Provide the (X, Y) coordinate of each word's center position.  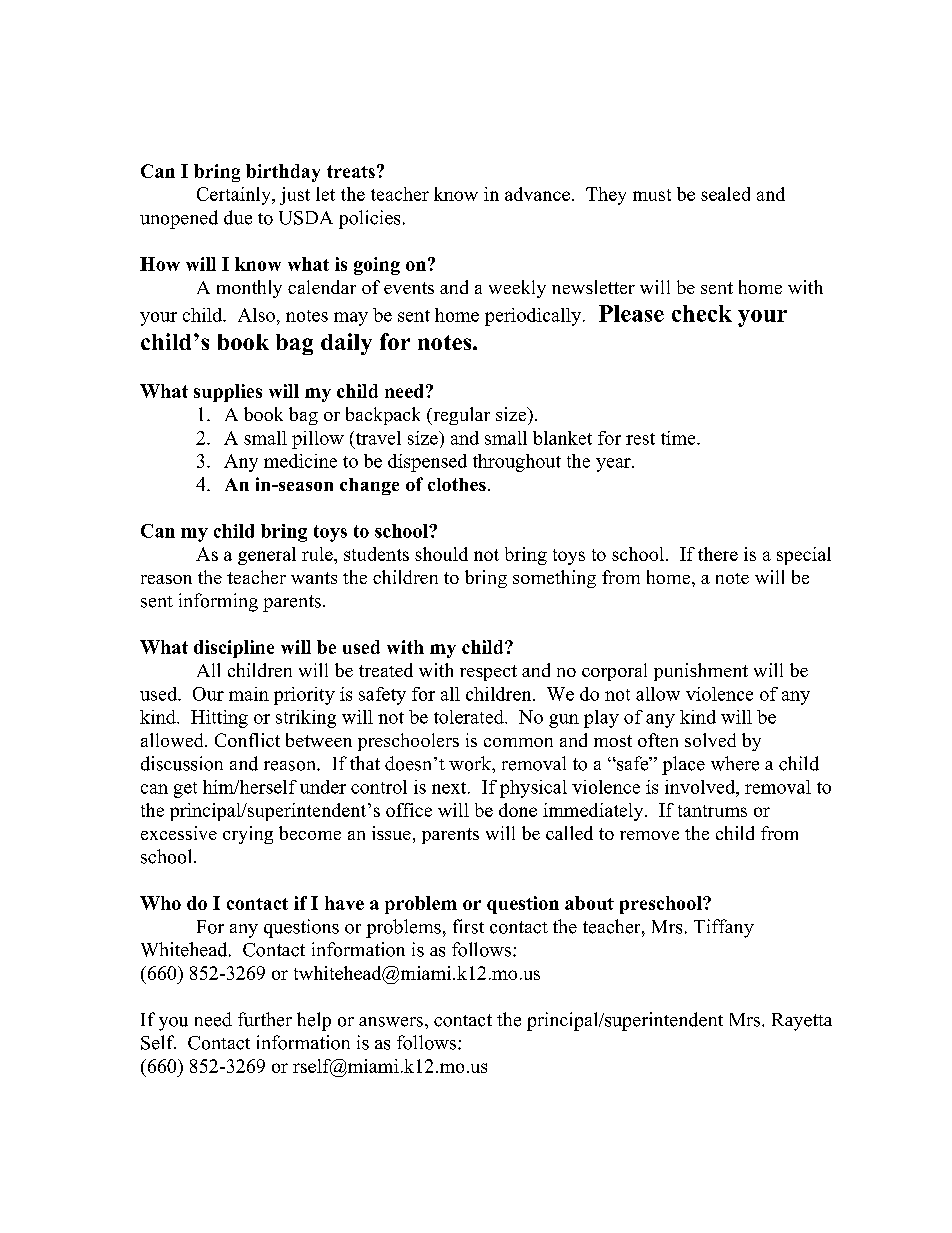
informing (218, 602)
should (441, 554)
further (265, 1019)
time (679, 438)
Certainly (235, 196)
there (718, 554)
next (450, 788)
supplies (228, 393)
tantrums (712, 811)
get (185, 790)
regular (460, 416)
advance (537, 194)
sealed (725, 194)
